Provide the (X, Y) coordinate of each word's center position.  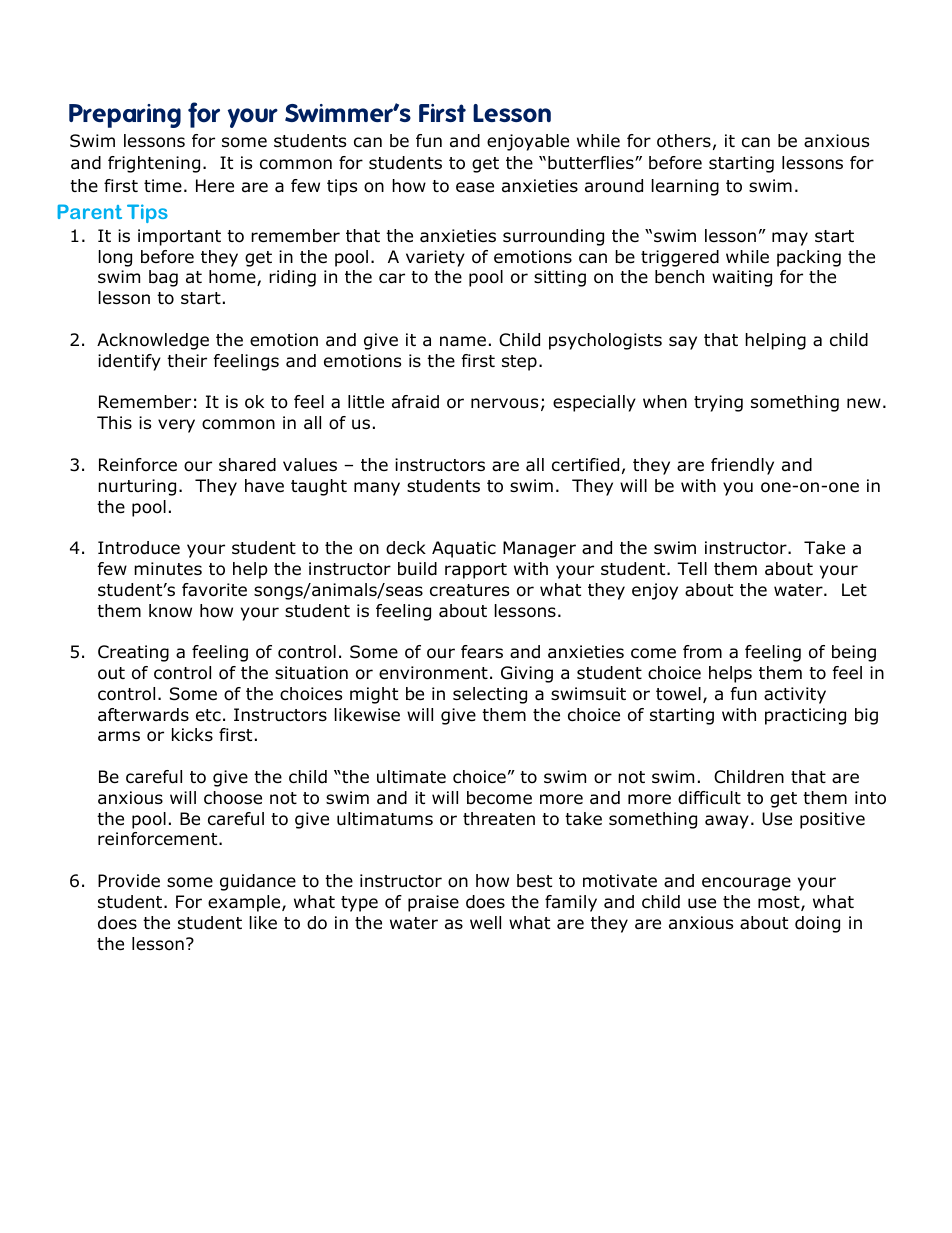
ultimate (411, 777)
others (684, 141)
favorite (214, 590)
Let (854, 590)
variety (435, 258)
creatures (469, 590)
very (176, 426)
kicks (192, 734)
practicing (805, 716)
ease (475, 187)
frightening (154, 164)
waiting (742, 278)
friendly (742, 466)
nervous (504, 403)
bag (163, 278)
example (245, 903)
